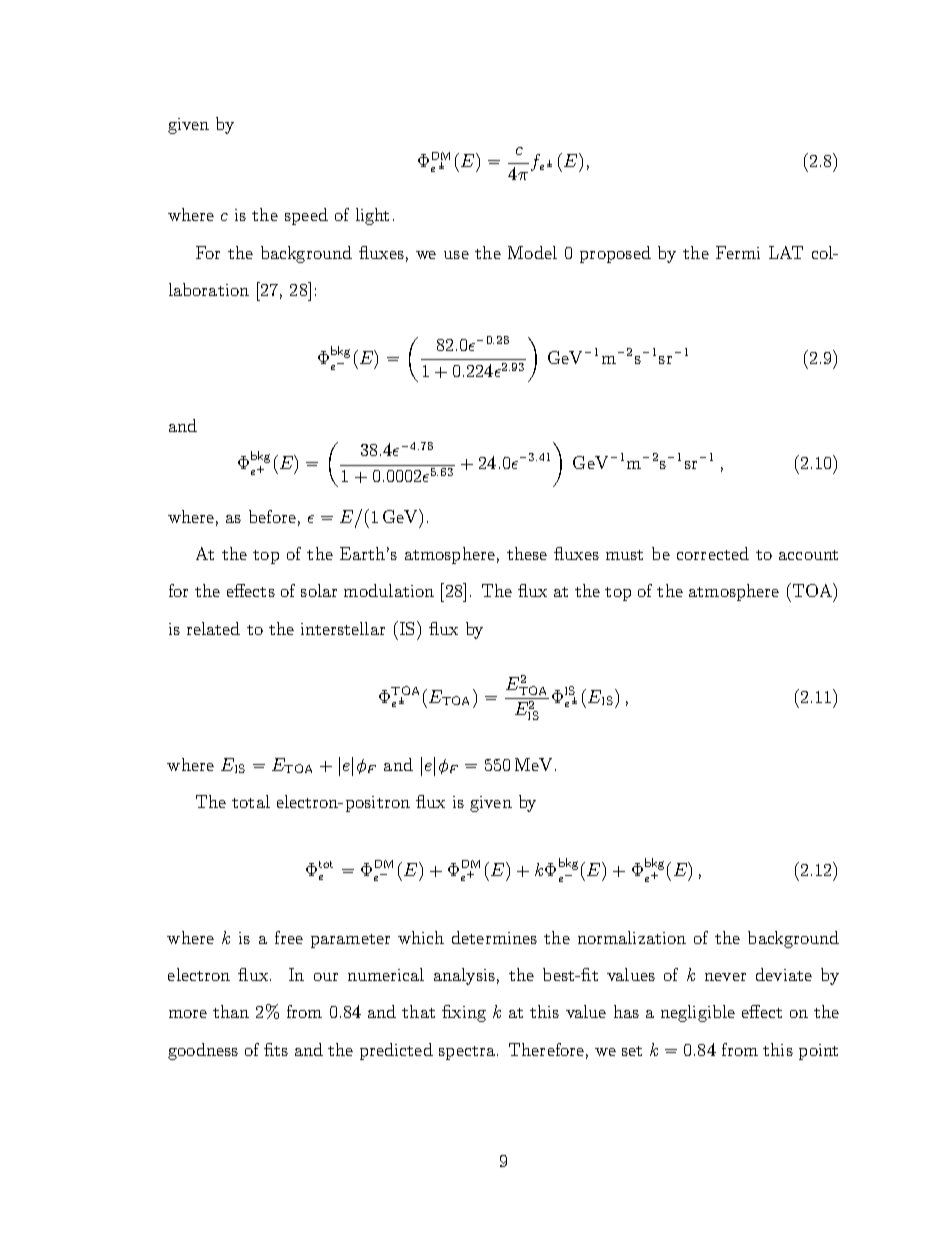 The width and height of the screenshot is (952, 1233). Describe the element at coordinates (272, 516) in the screenshot. I see `before` at that location.
